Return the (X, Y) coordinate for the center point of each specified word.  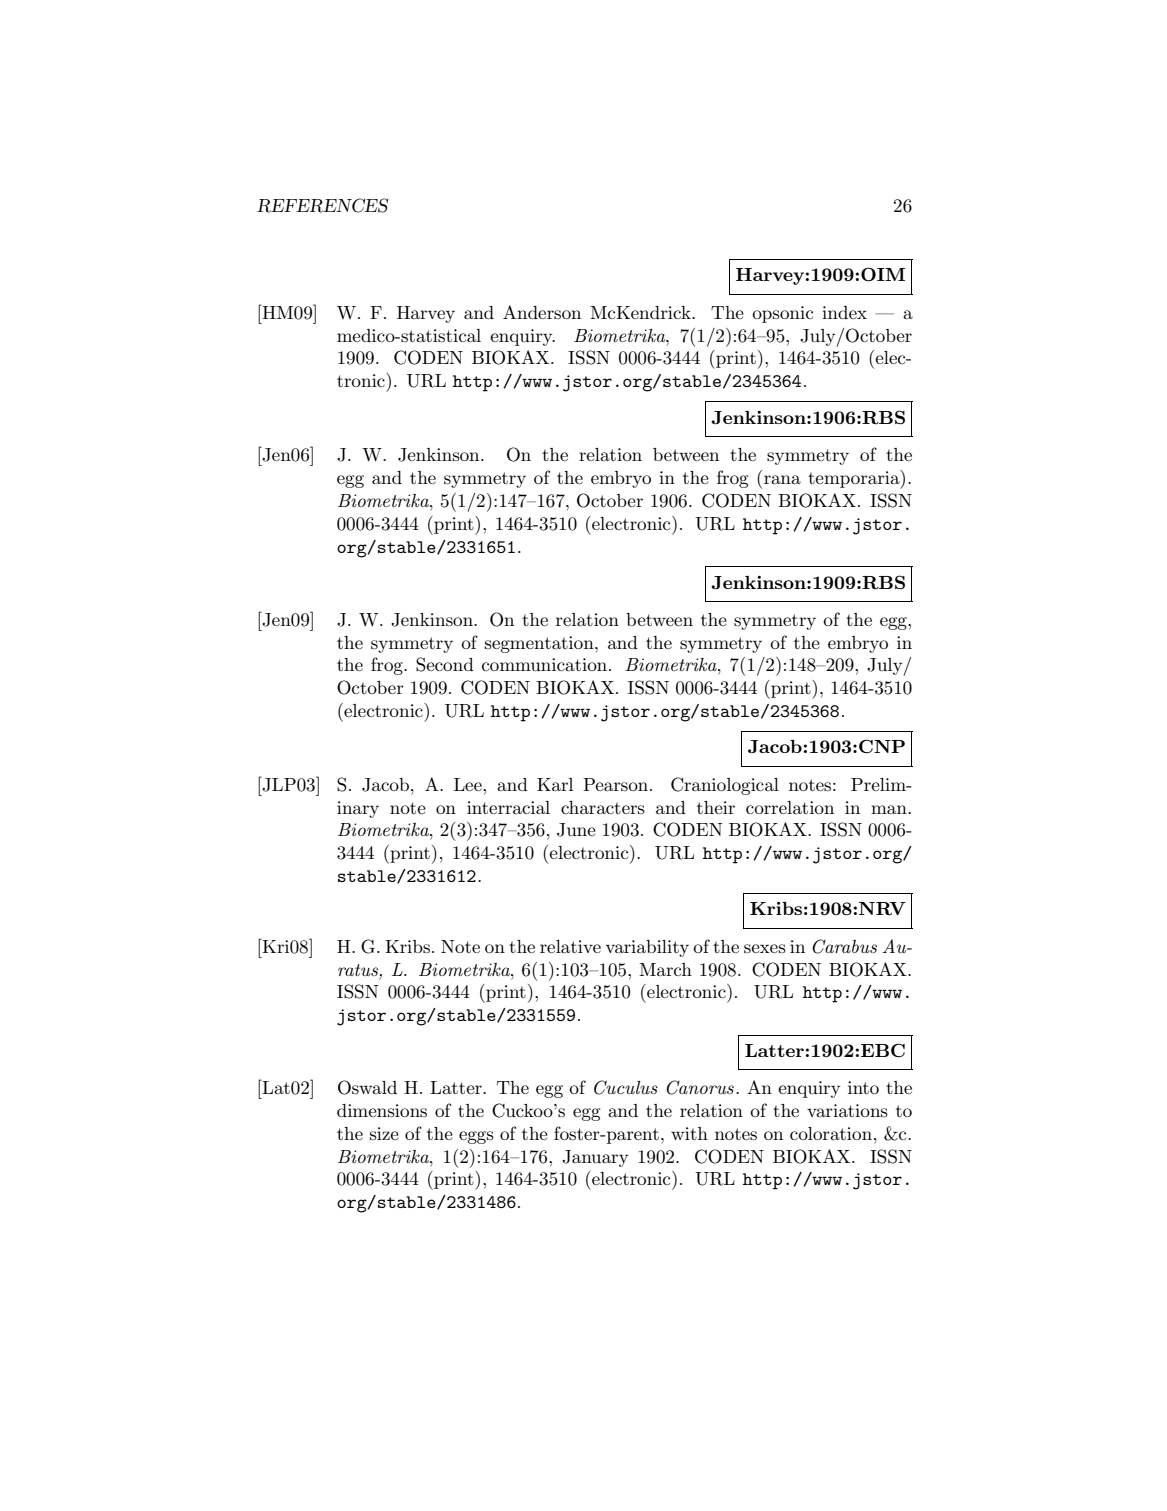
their (716, 807)
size (384, 1133)
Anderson (542, 312)
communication (544, 664)
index (844, 312)
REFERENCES (322, 205)
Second (445, 664)
